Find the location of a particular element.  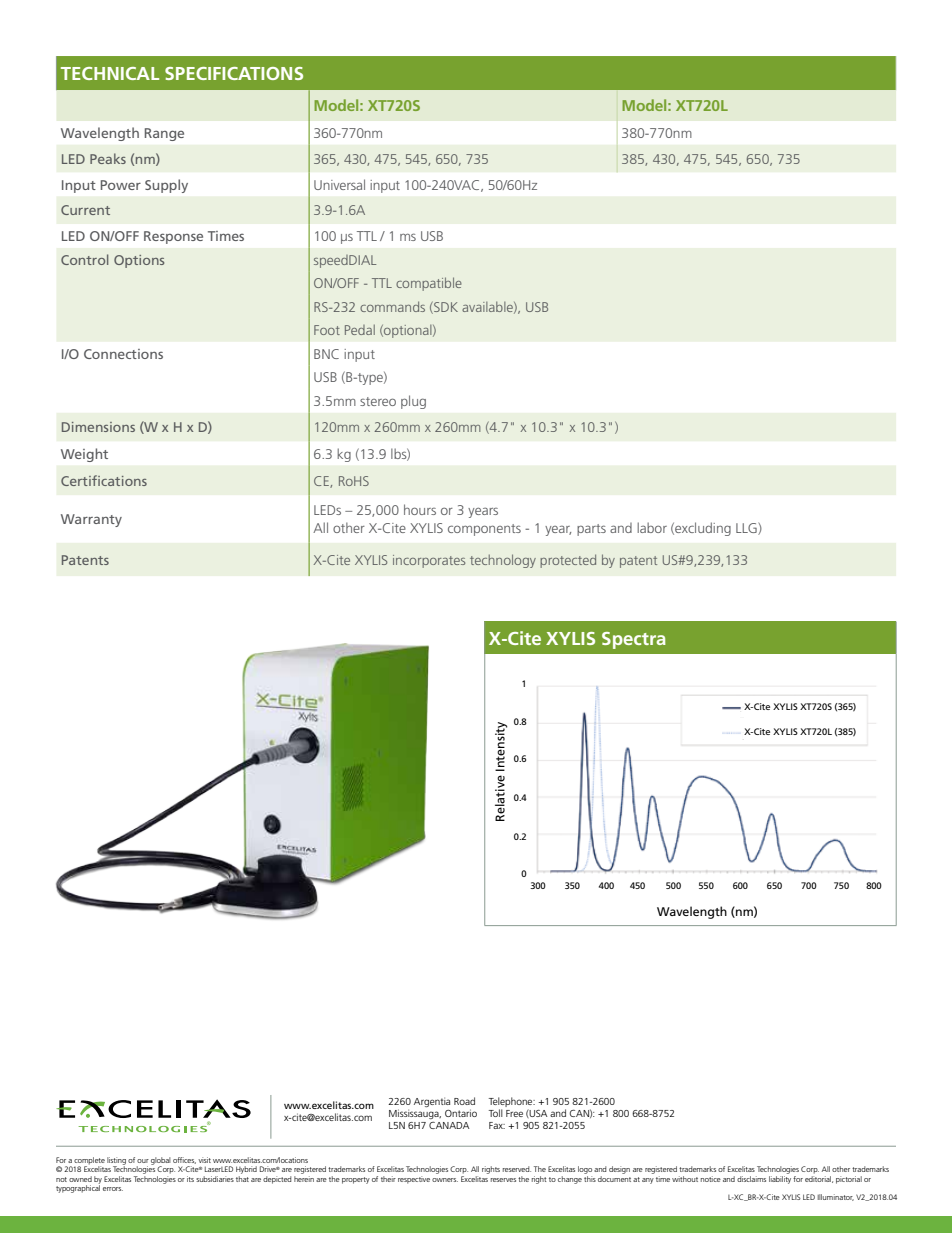

technology is located at coordinates (503, 561).
